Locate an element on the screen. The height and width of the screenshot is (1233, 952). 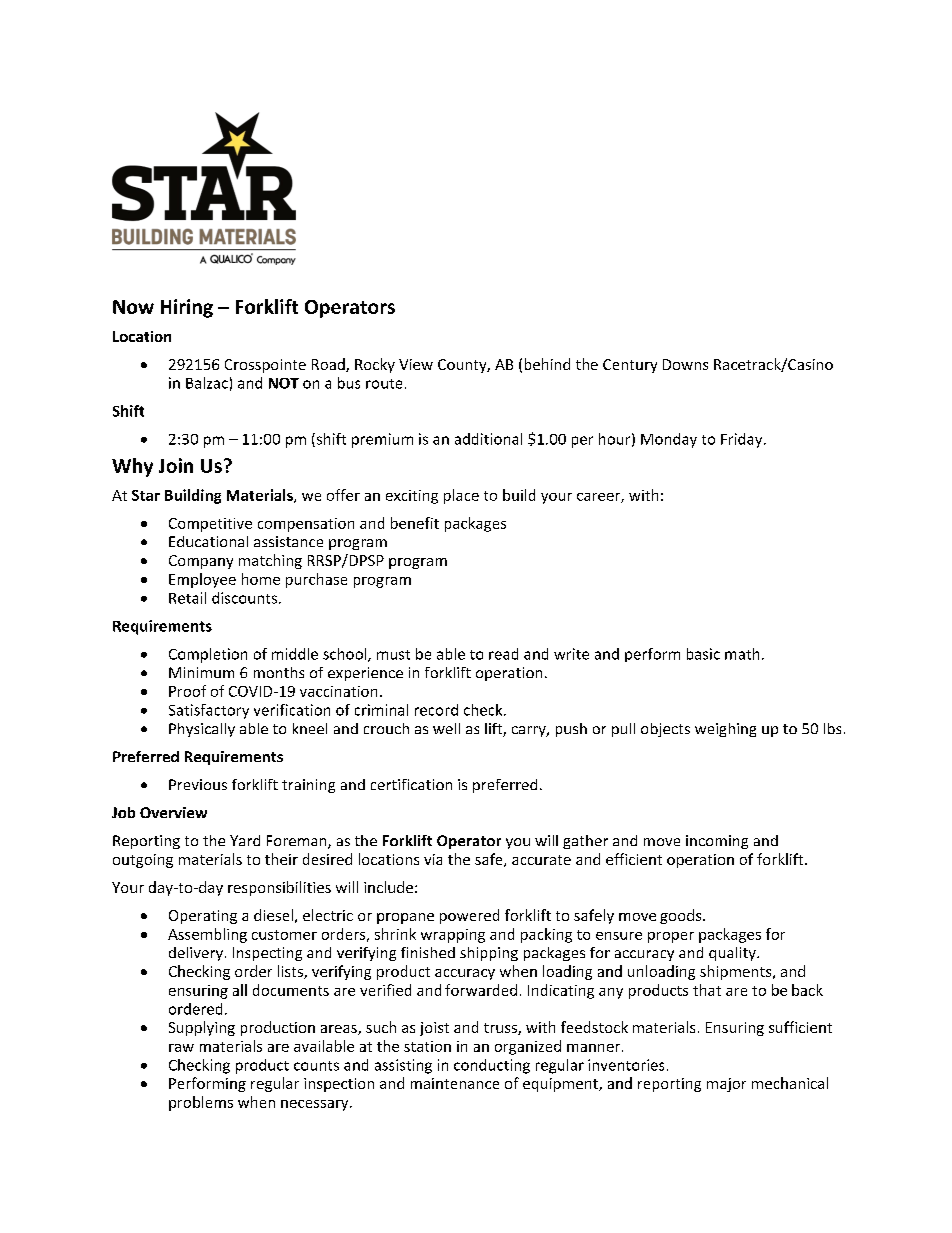
Downs is located at coordinates (685, 364).
